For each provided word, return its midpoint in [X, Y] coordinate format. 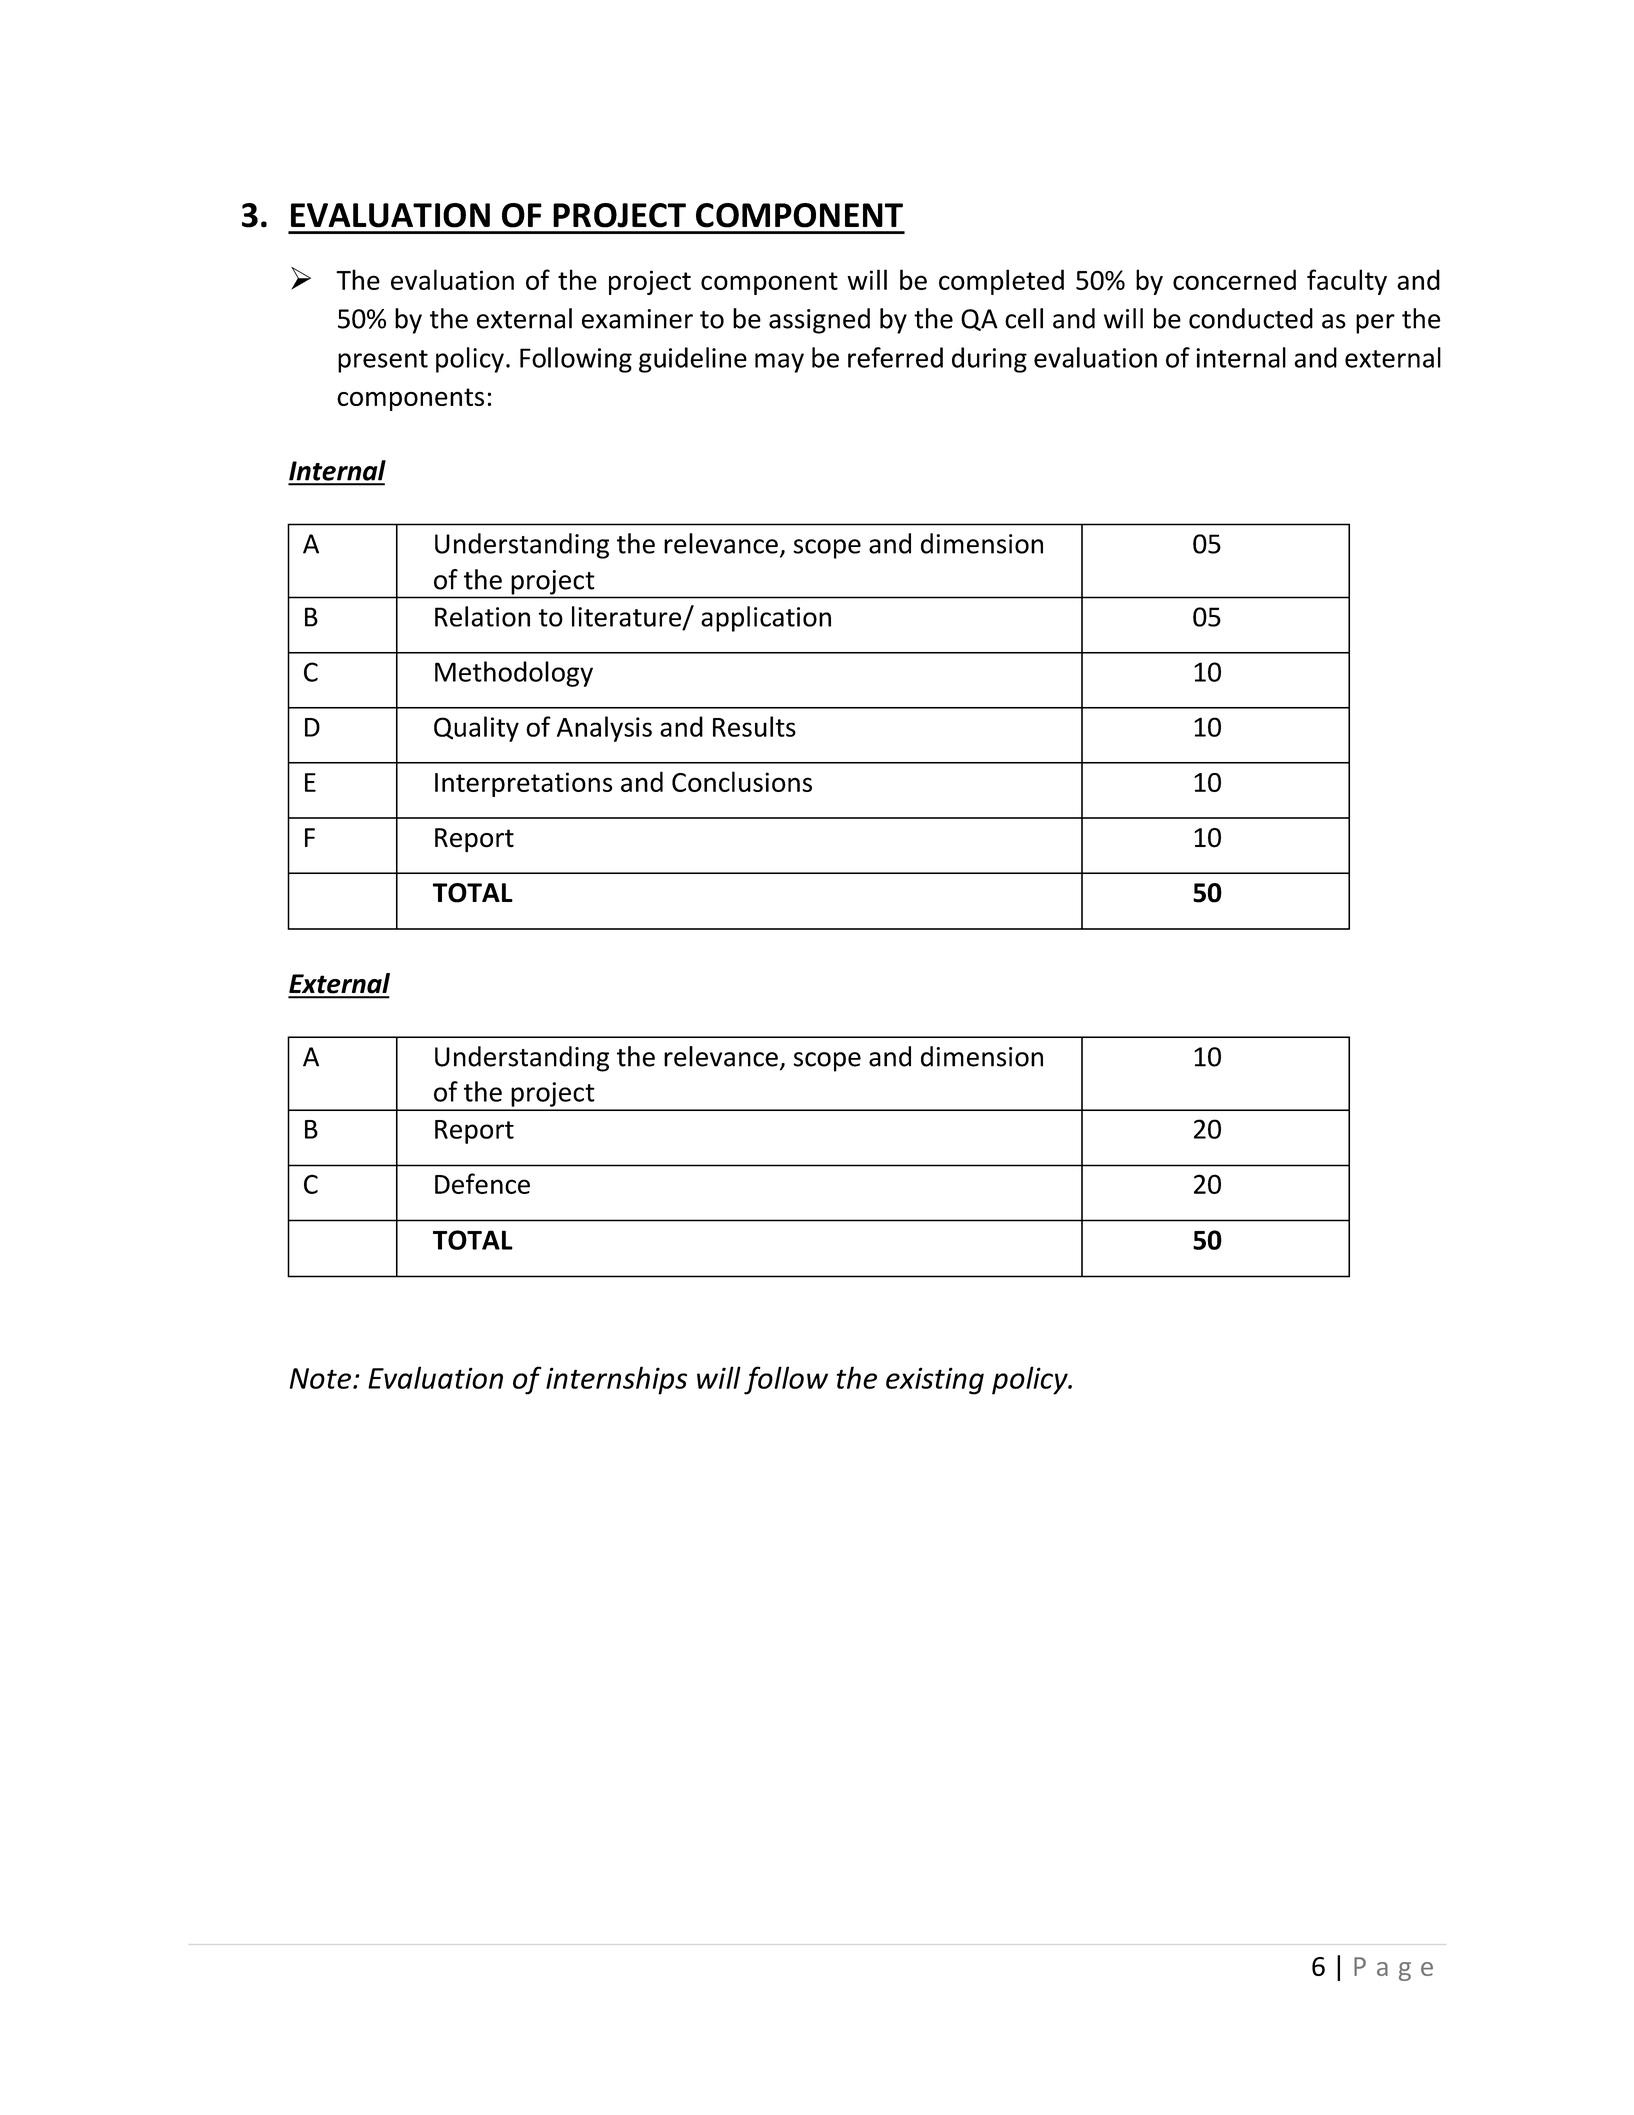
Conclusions [742, 781]
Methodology [514, 674]
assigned [819, 321]
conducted [1251, 318]
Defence [482, 1183]
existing [935, 1381]
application [766, 619]
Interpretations [523, 784]
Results [754, 726]
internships [616, 1380]
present [383, 361]
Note [320, 1378]
